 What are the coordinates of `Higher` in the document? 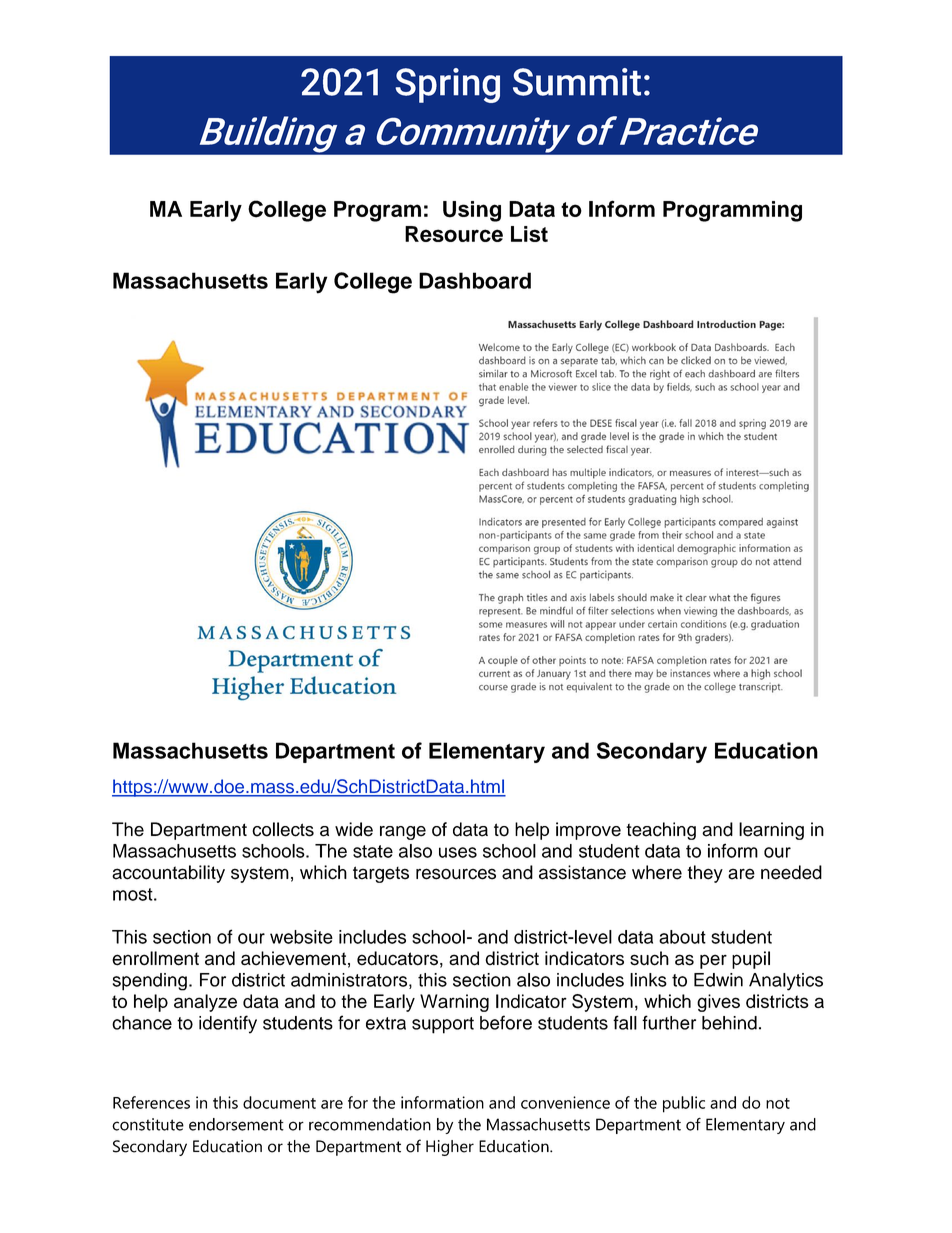 It's located at (450, 1148).
